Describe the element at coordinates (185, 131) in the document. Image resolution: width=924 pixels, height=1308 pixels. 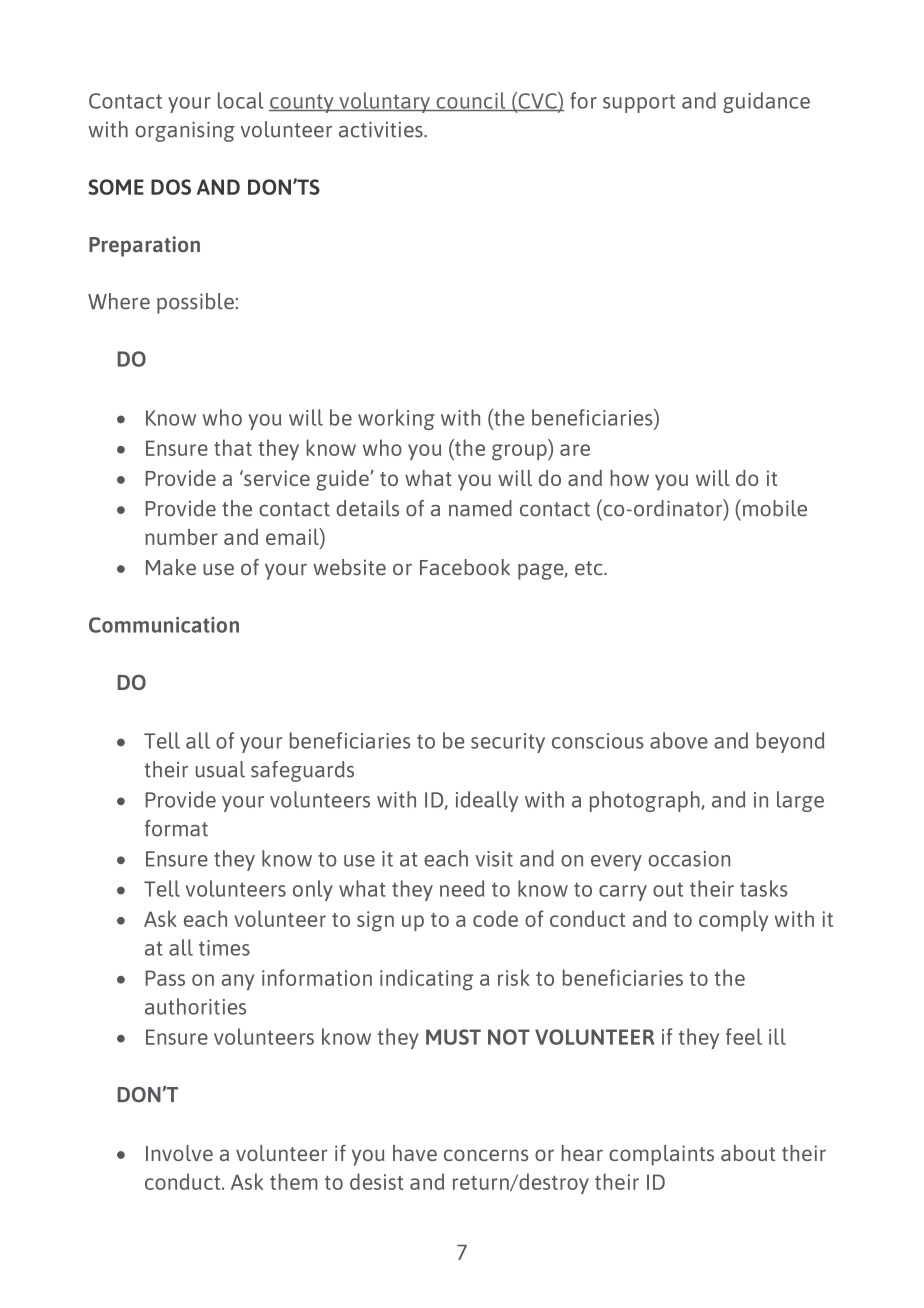
I see `organising` at that location.
